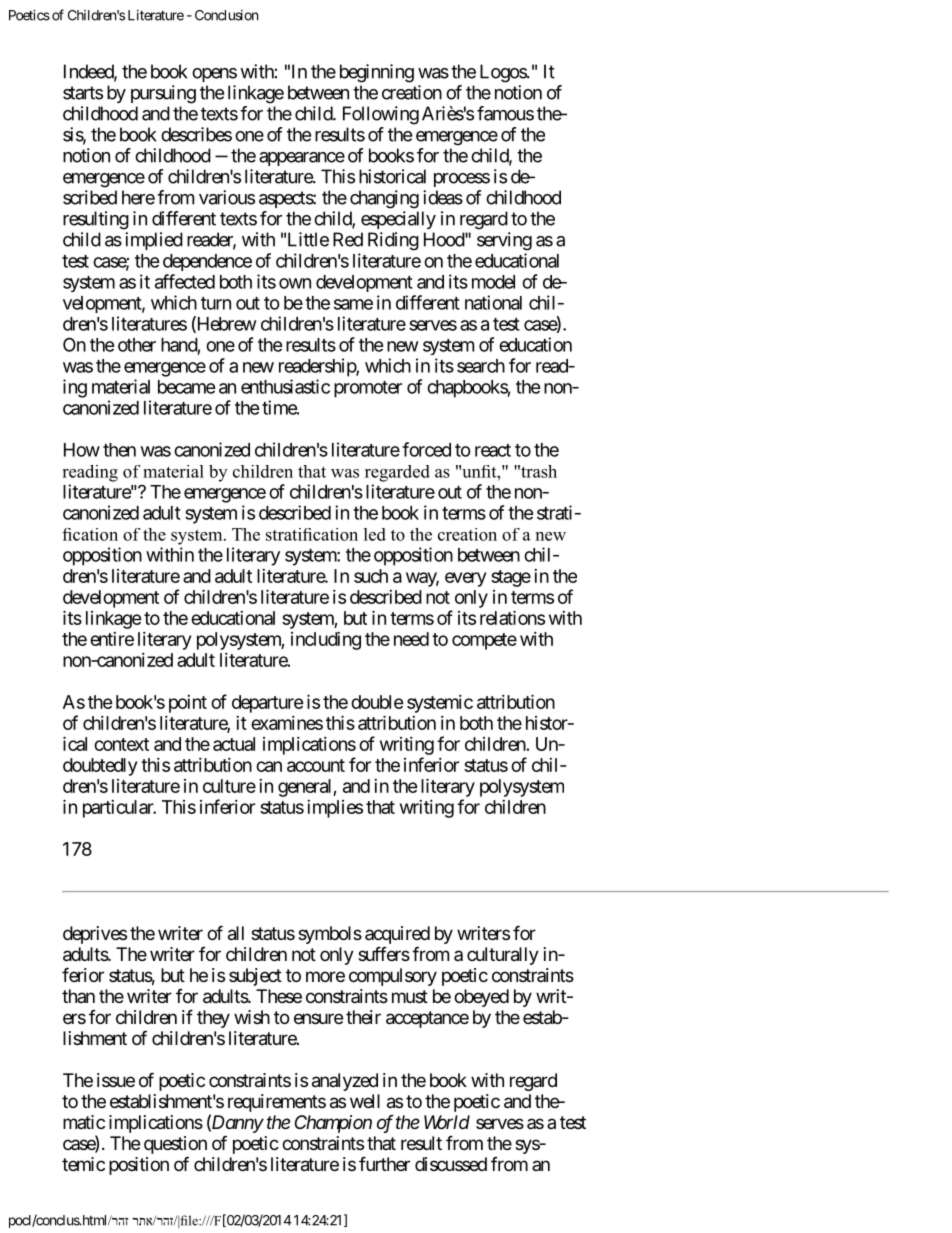  What do you see at coordinates (175, 1146) in the screenshot?
I see `question` at bounding box center [175, 1146].
